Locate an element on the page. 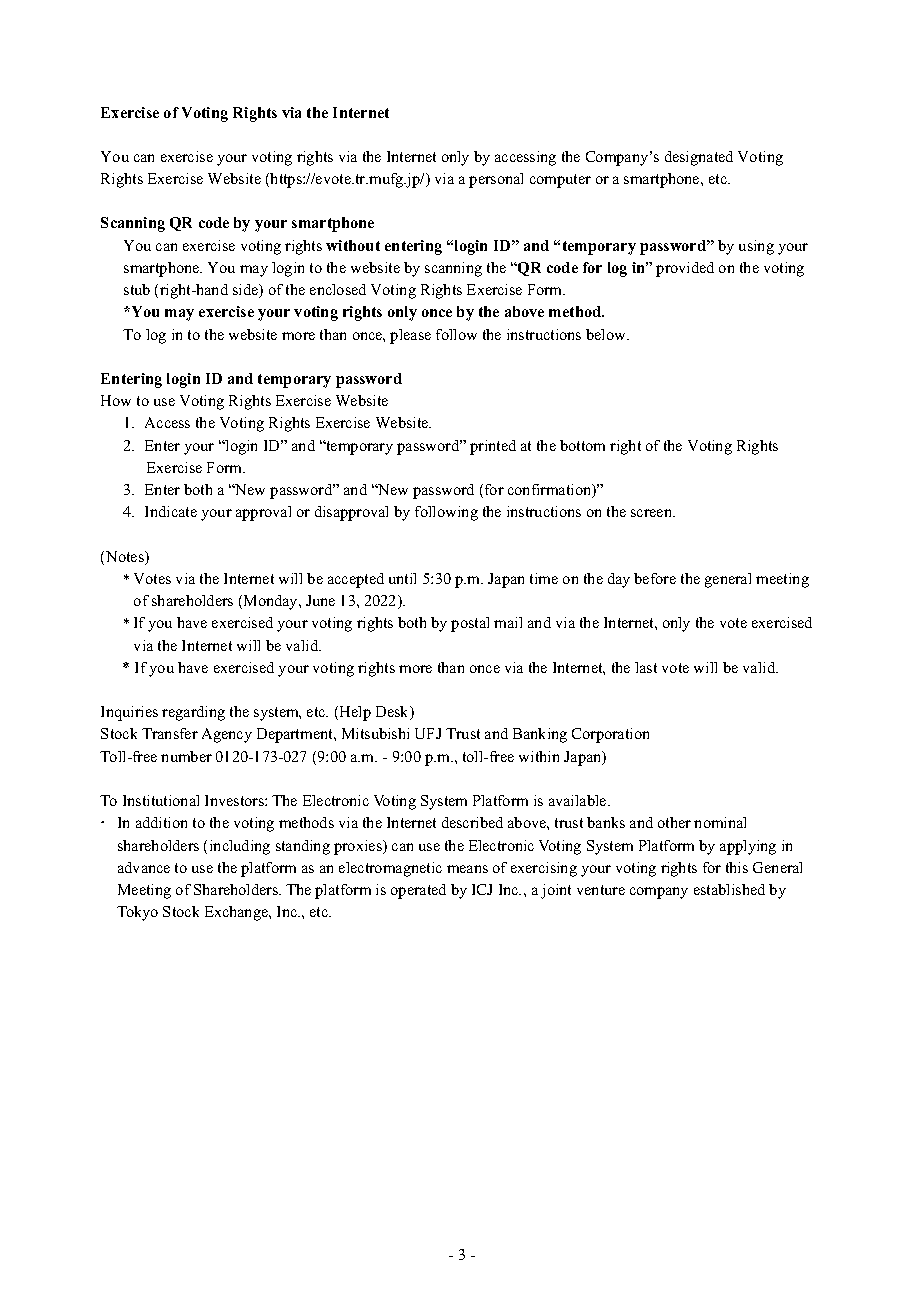 This image has height=1308, width=924. designated is located at coordinates (699, 158).
